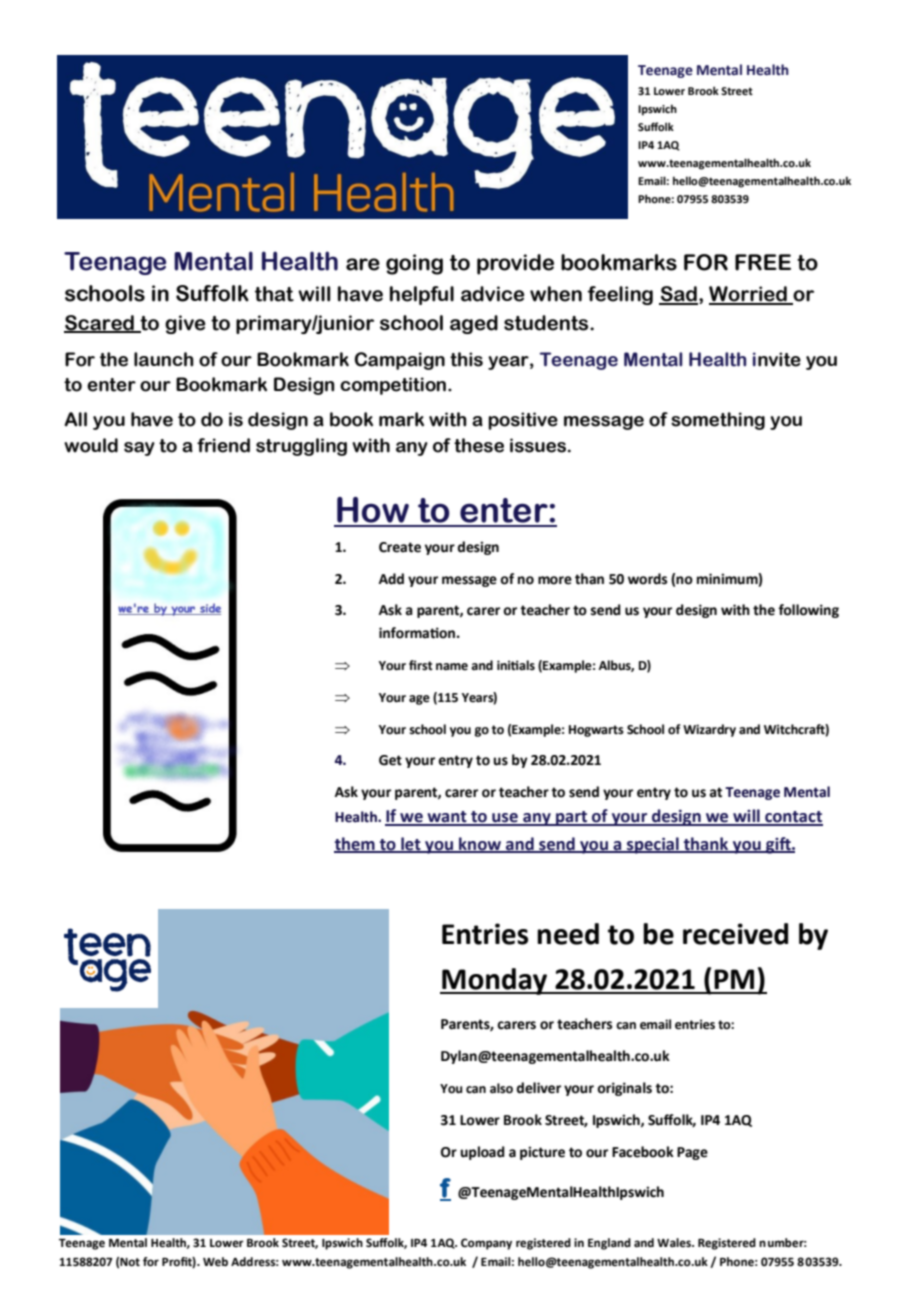 The width and height of the page is (924, 1308). Describe the element at coordinates (422, 295) in the page. I see `helpful` at that location.
